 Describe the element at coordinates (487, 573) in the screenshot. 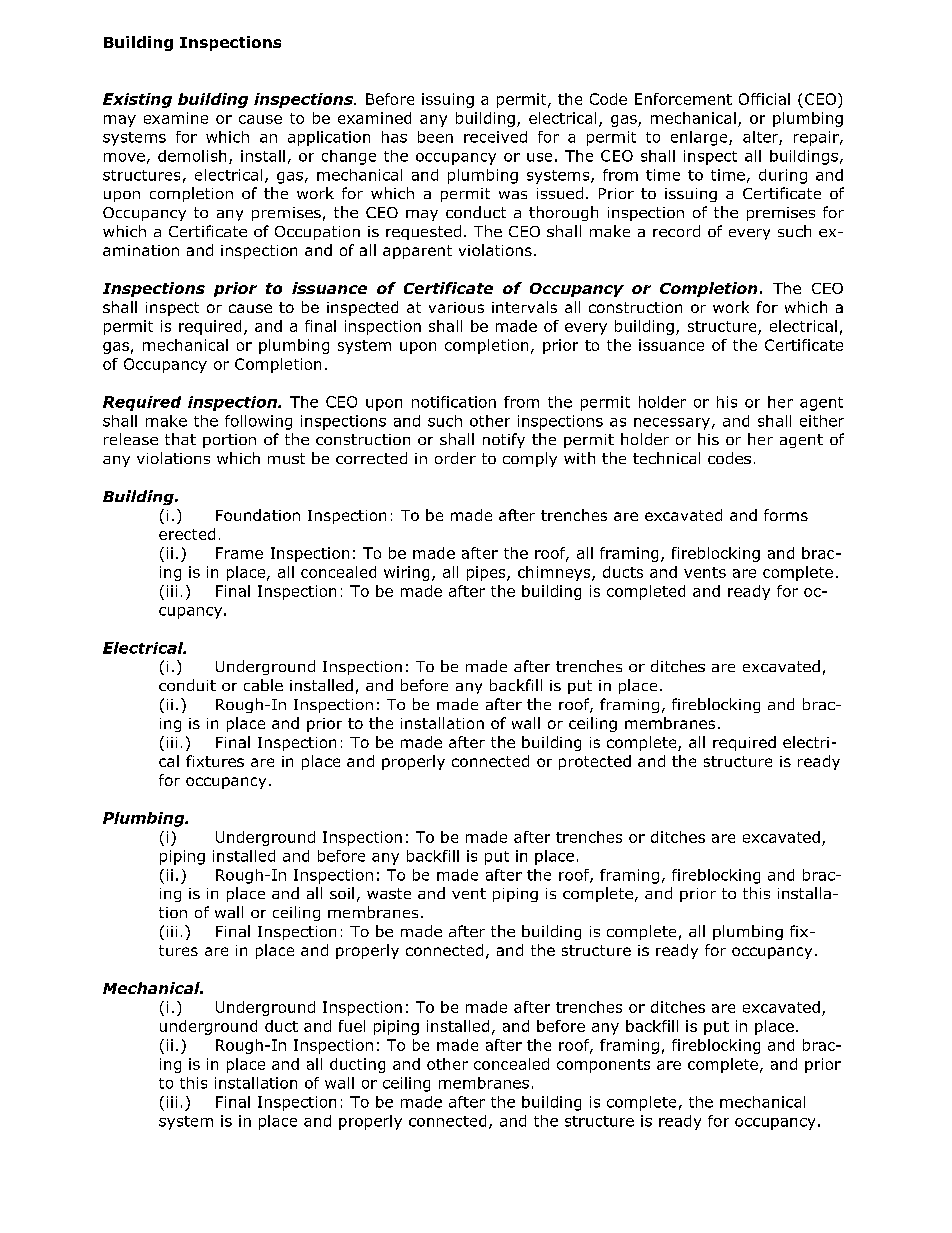

I see `pipes` at that location.
